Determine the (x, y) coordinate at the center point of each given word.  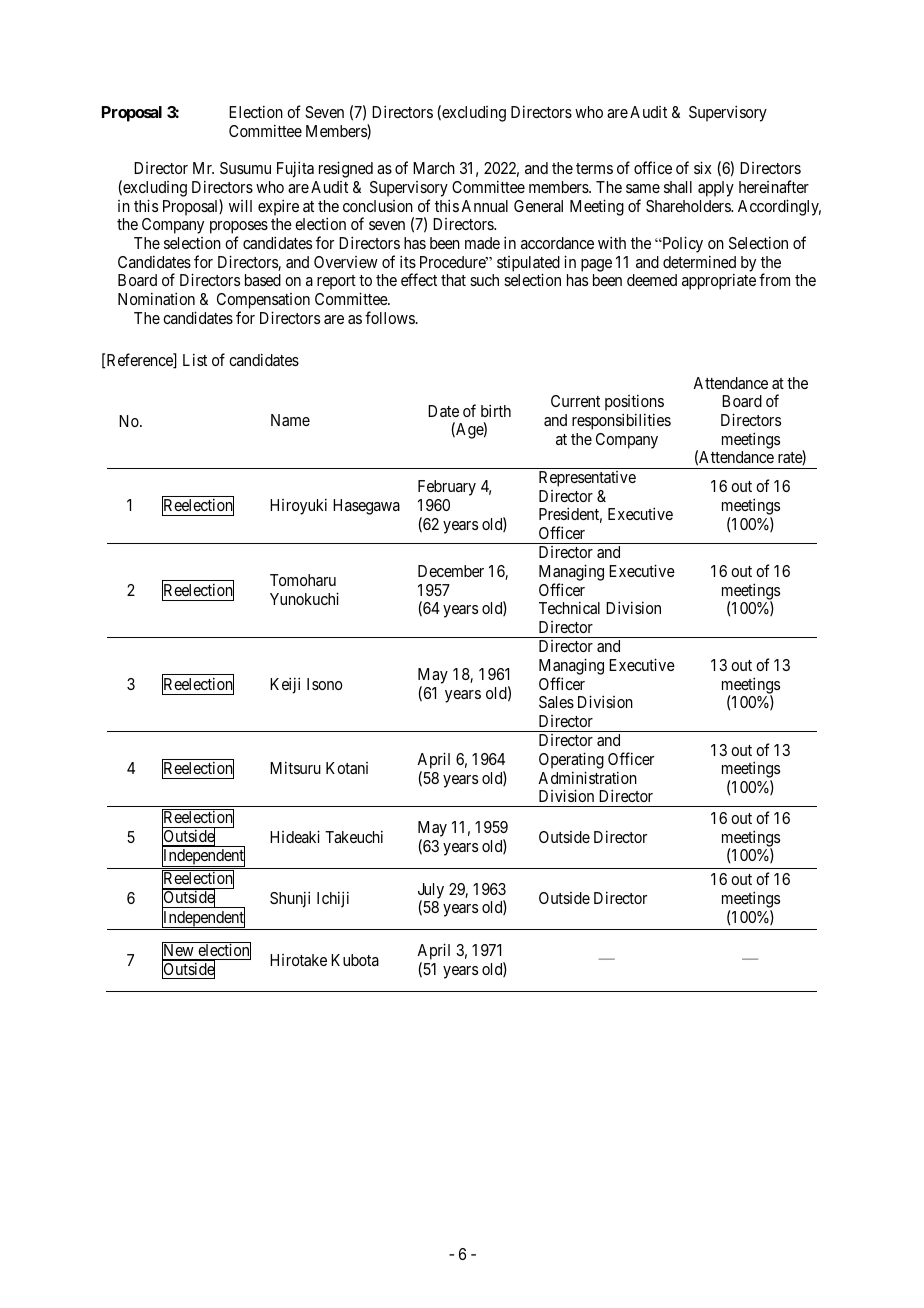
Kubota (355, 960)
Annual (484, 206)
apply (716, 189)
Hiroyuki (298, 506)
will (240, 206)
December (451, 571)
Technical (569, 607)
